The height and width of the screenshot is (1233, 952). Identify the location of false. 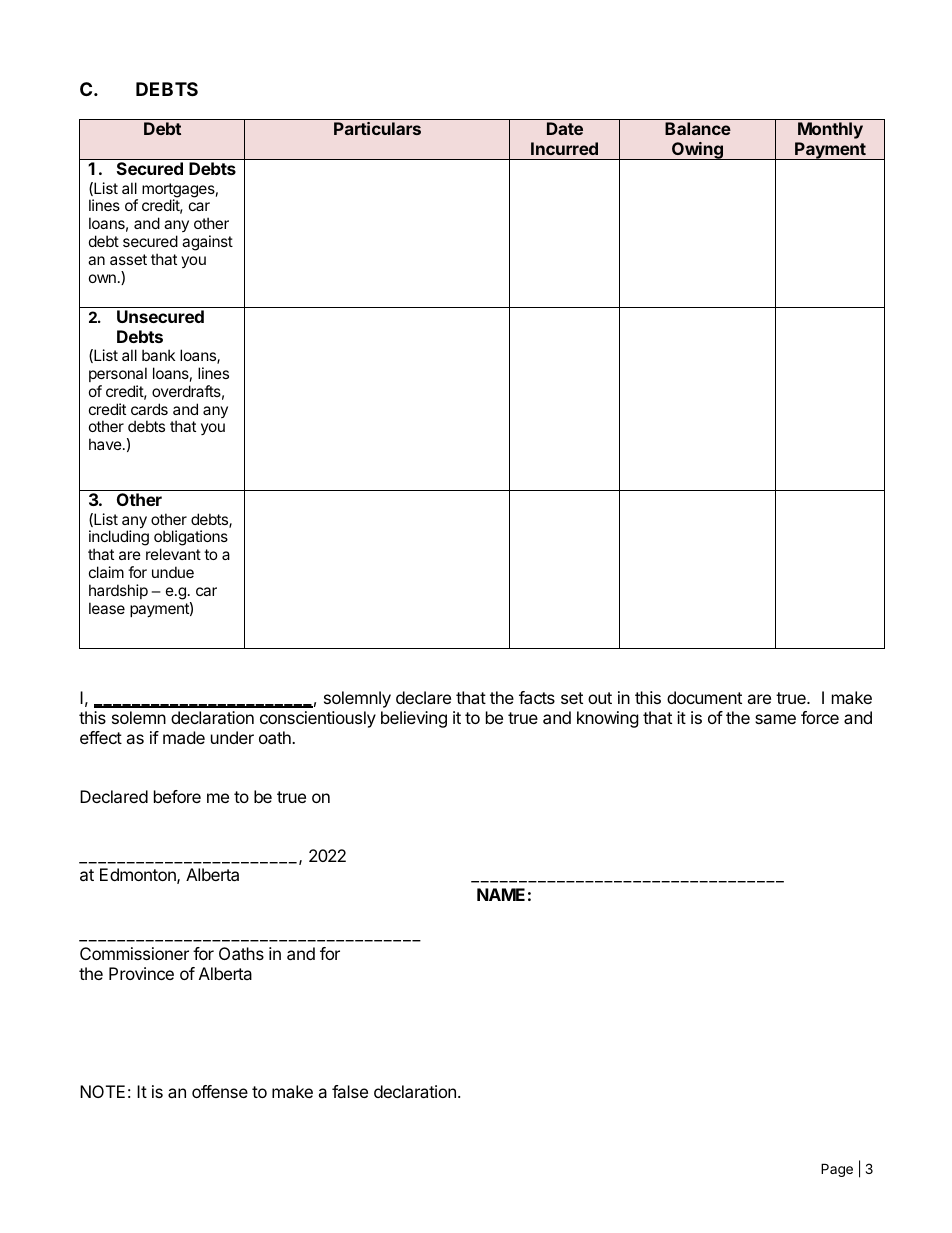
(350, 1091).
